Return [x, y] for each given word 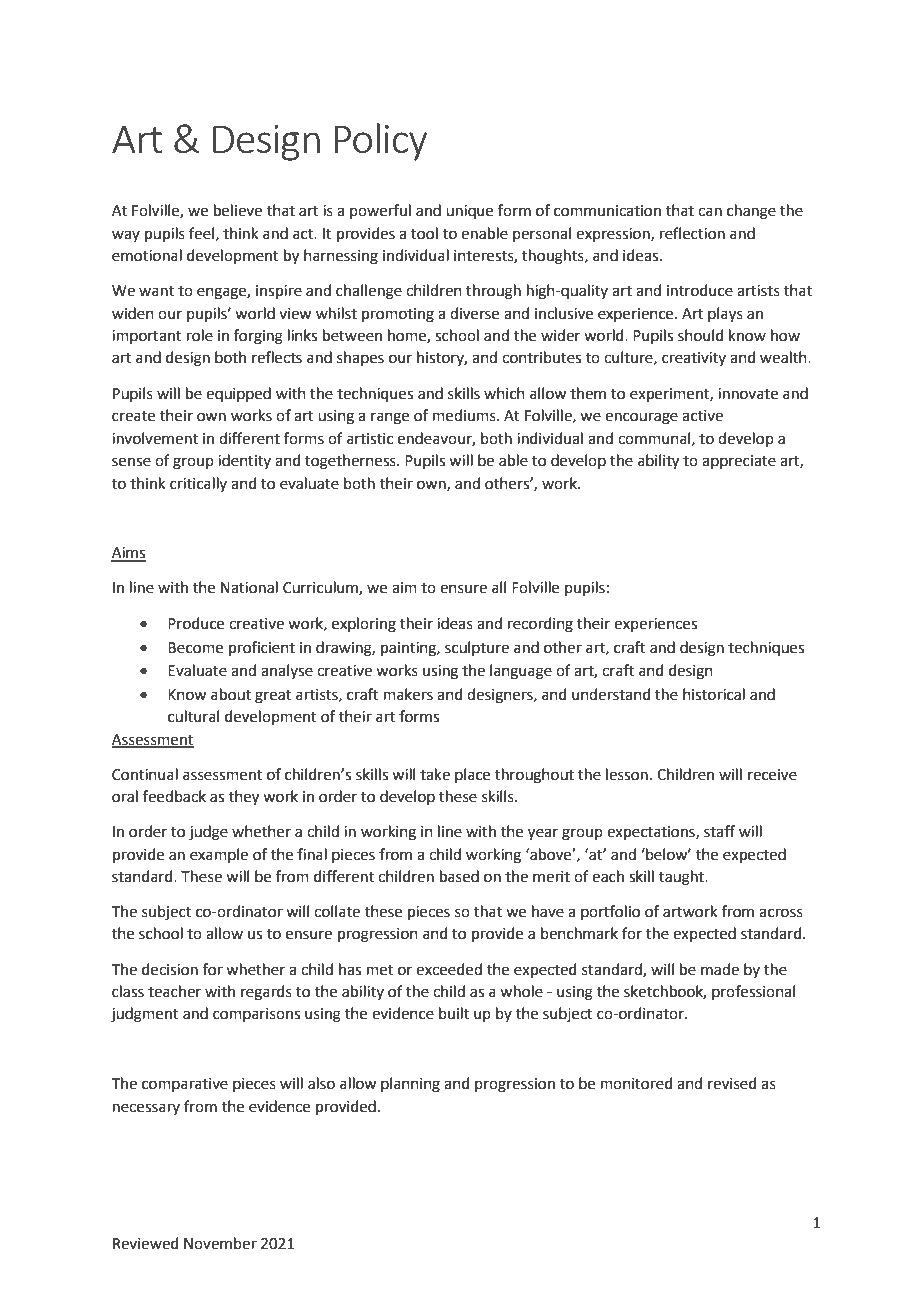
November [220, 1243]
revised [732, 1083]
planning [410, 1085]
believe [238, 210]
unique [469, 212]
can [710, 212]
